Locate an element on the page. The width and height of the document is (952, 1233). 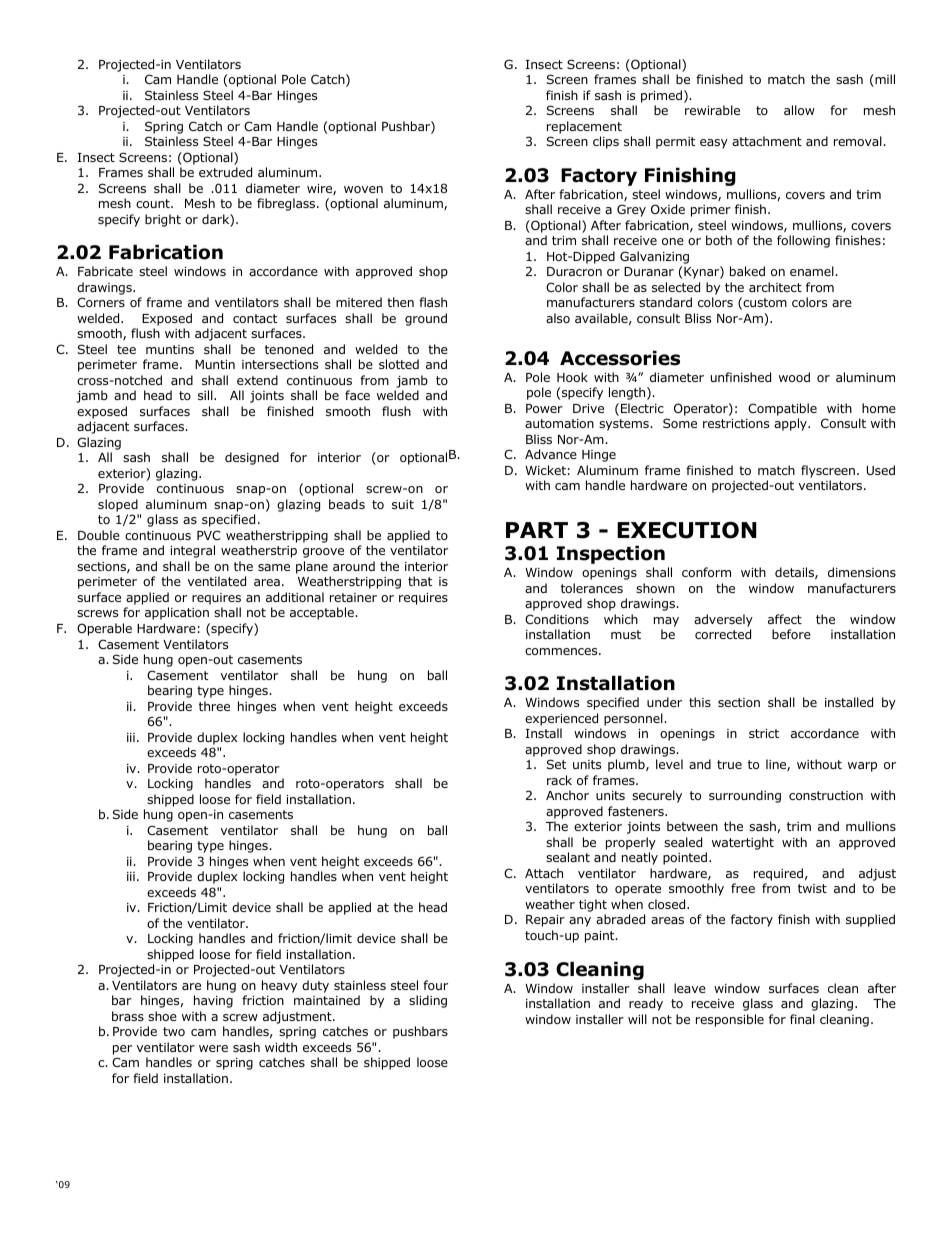
allow is located at coordinates (799, 110).
